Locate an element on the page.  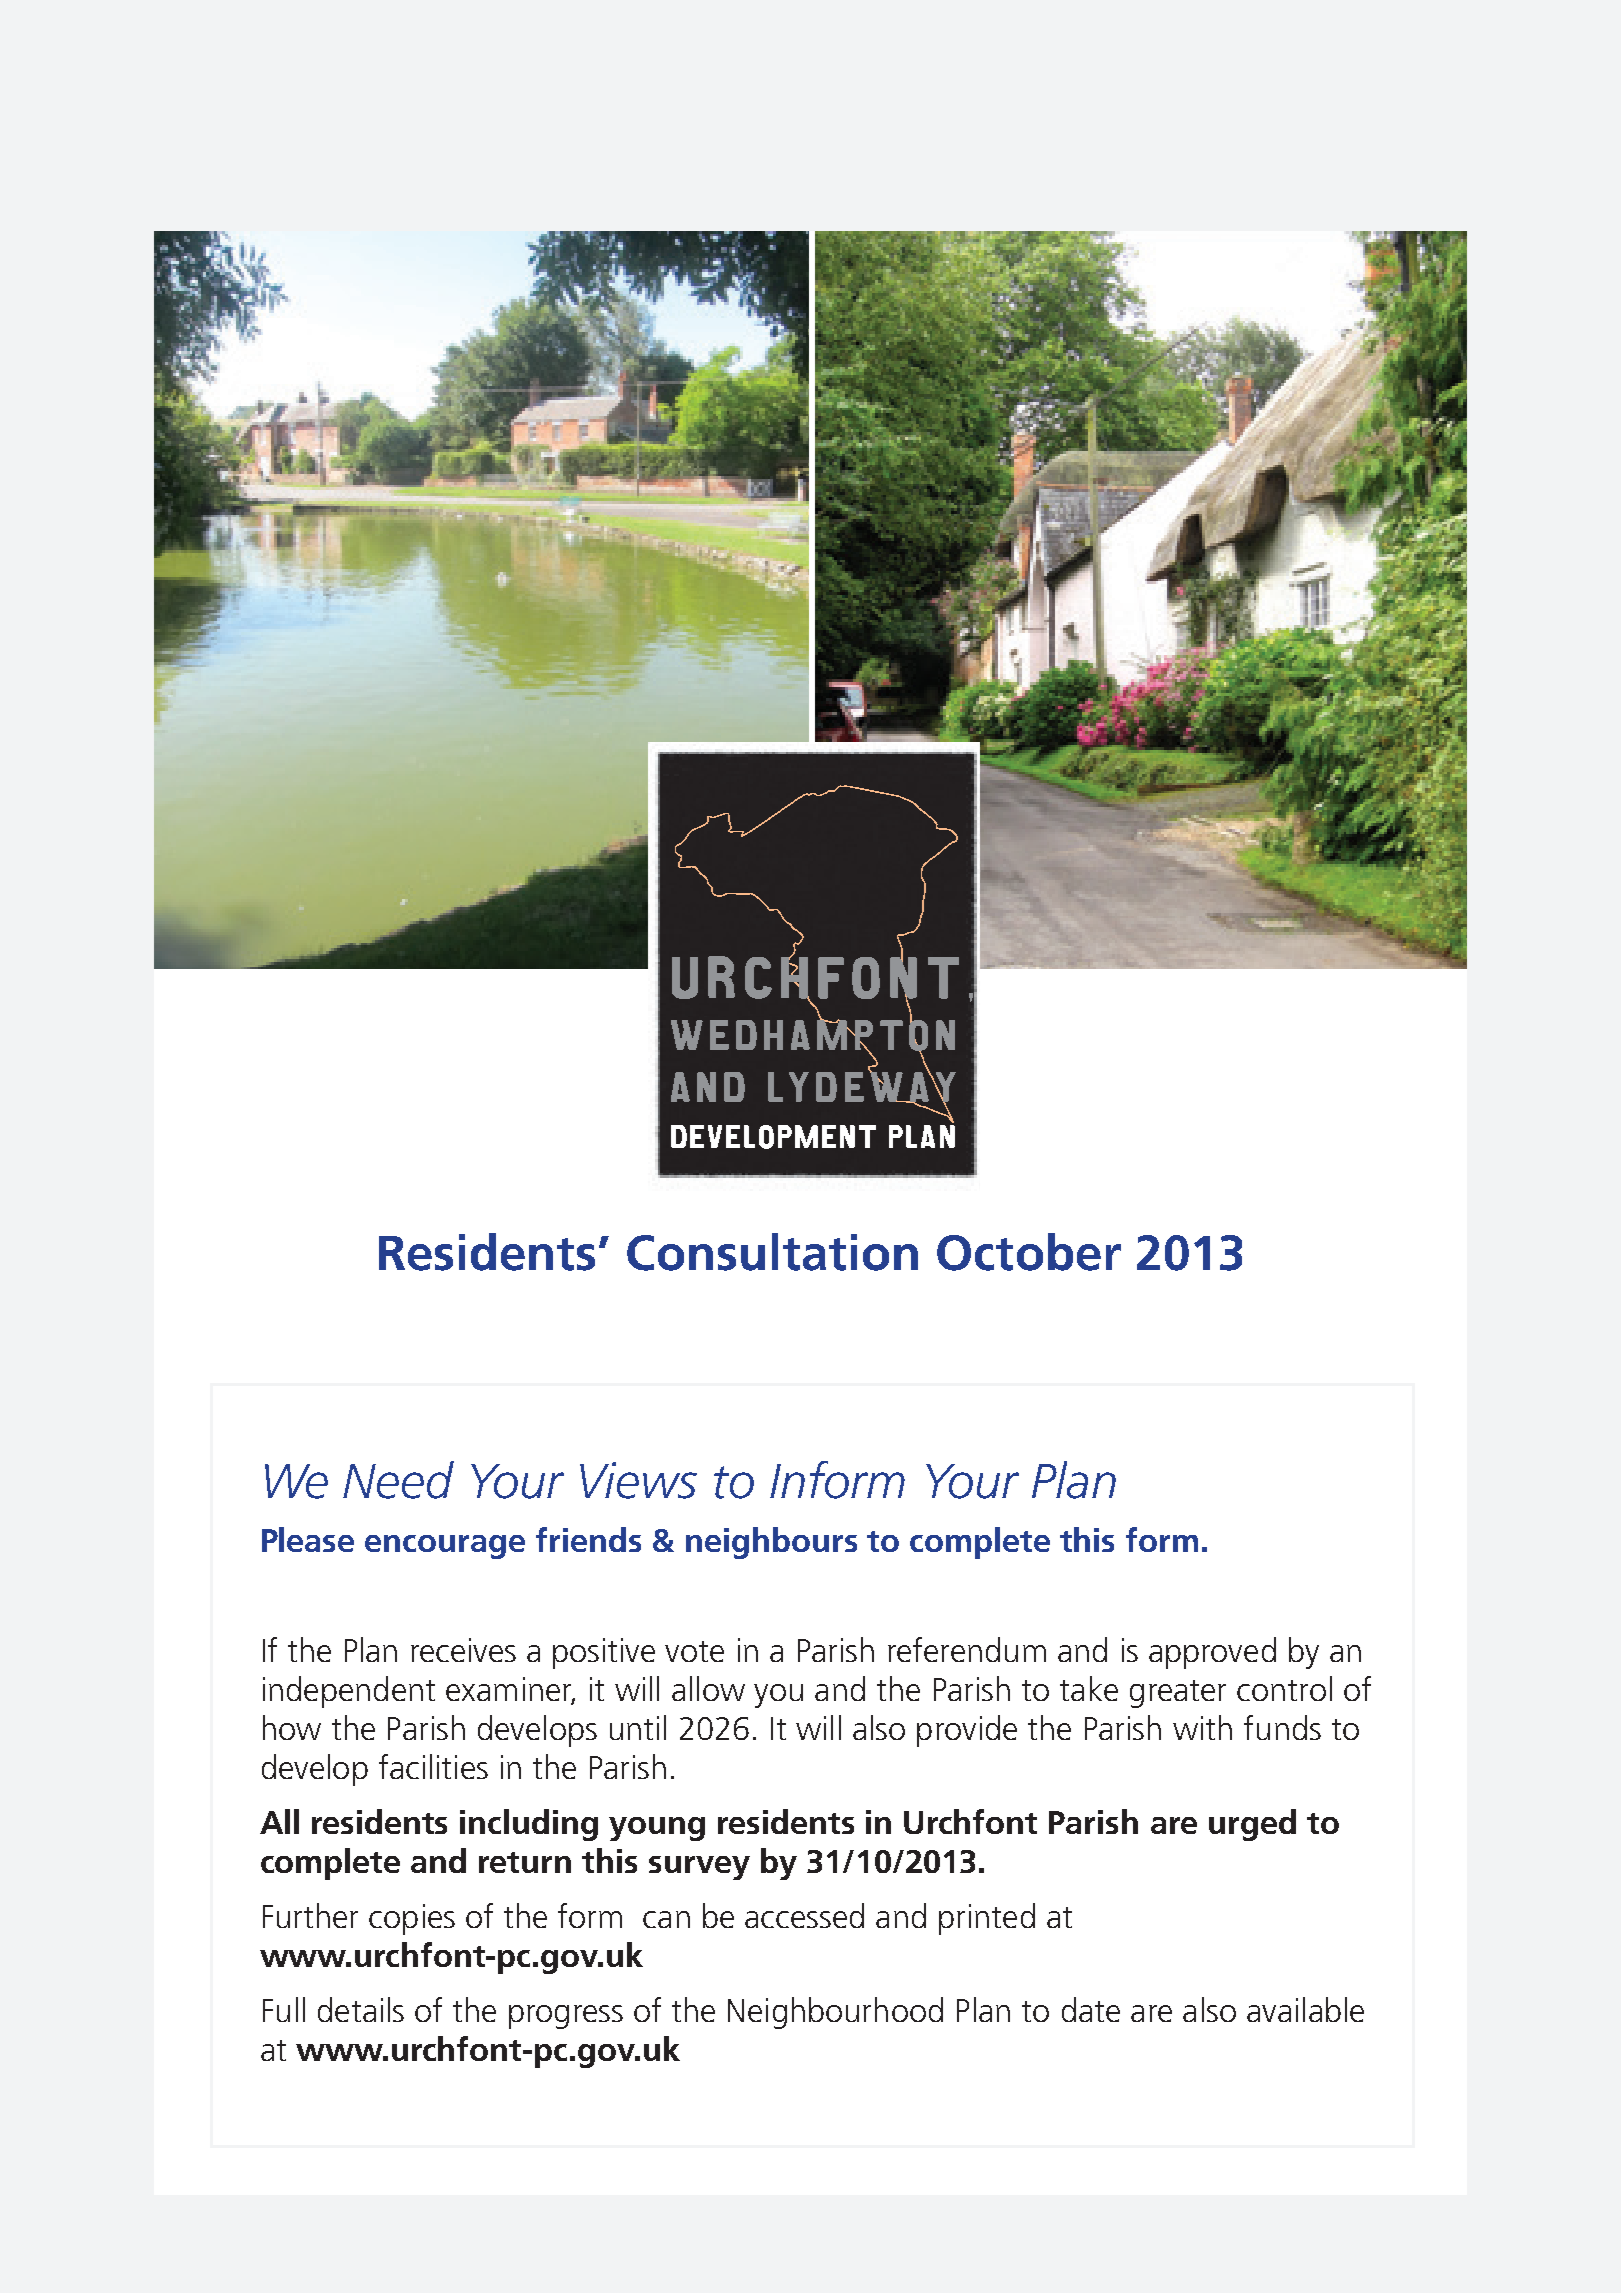
October is located at coordinates (1029, 1252).
